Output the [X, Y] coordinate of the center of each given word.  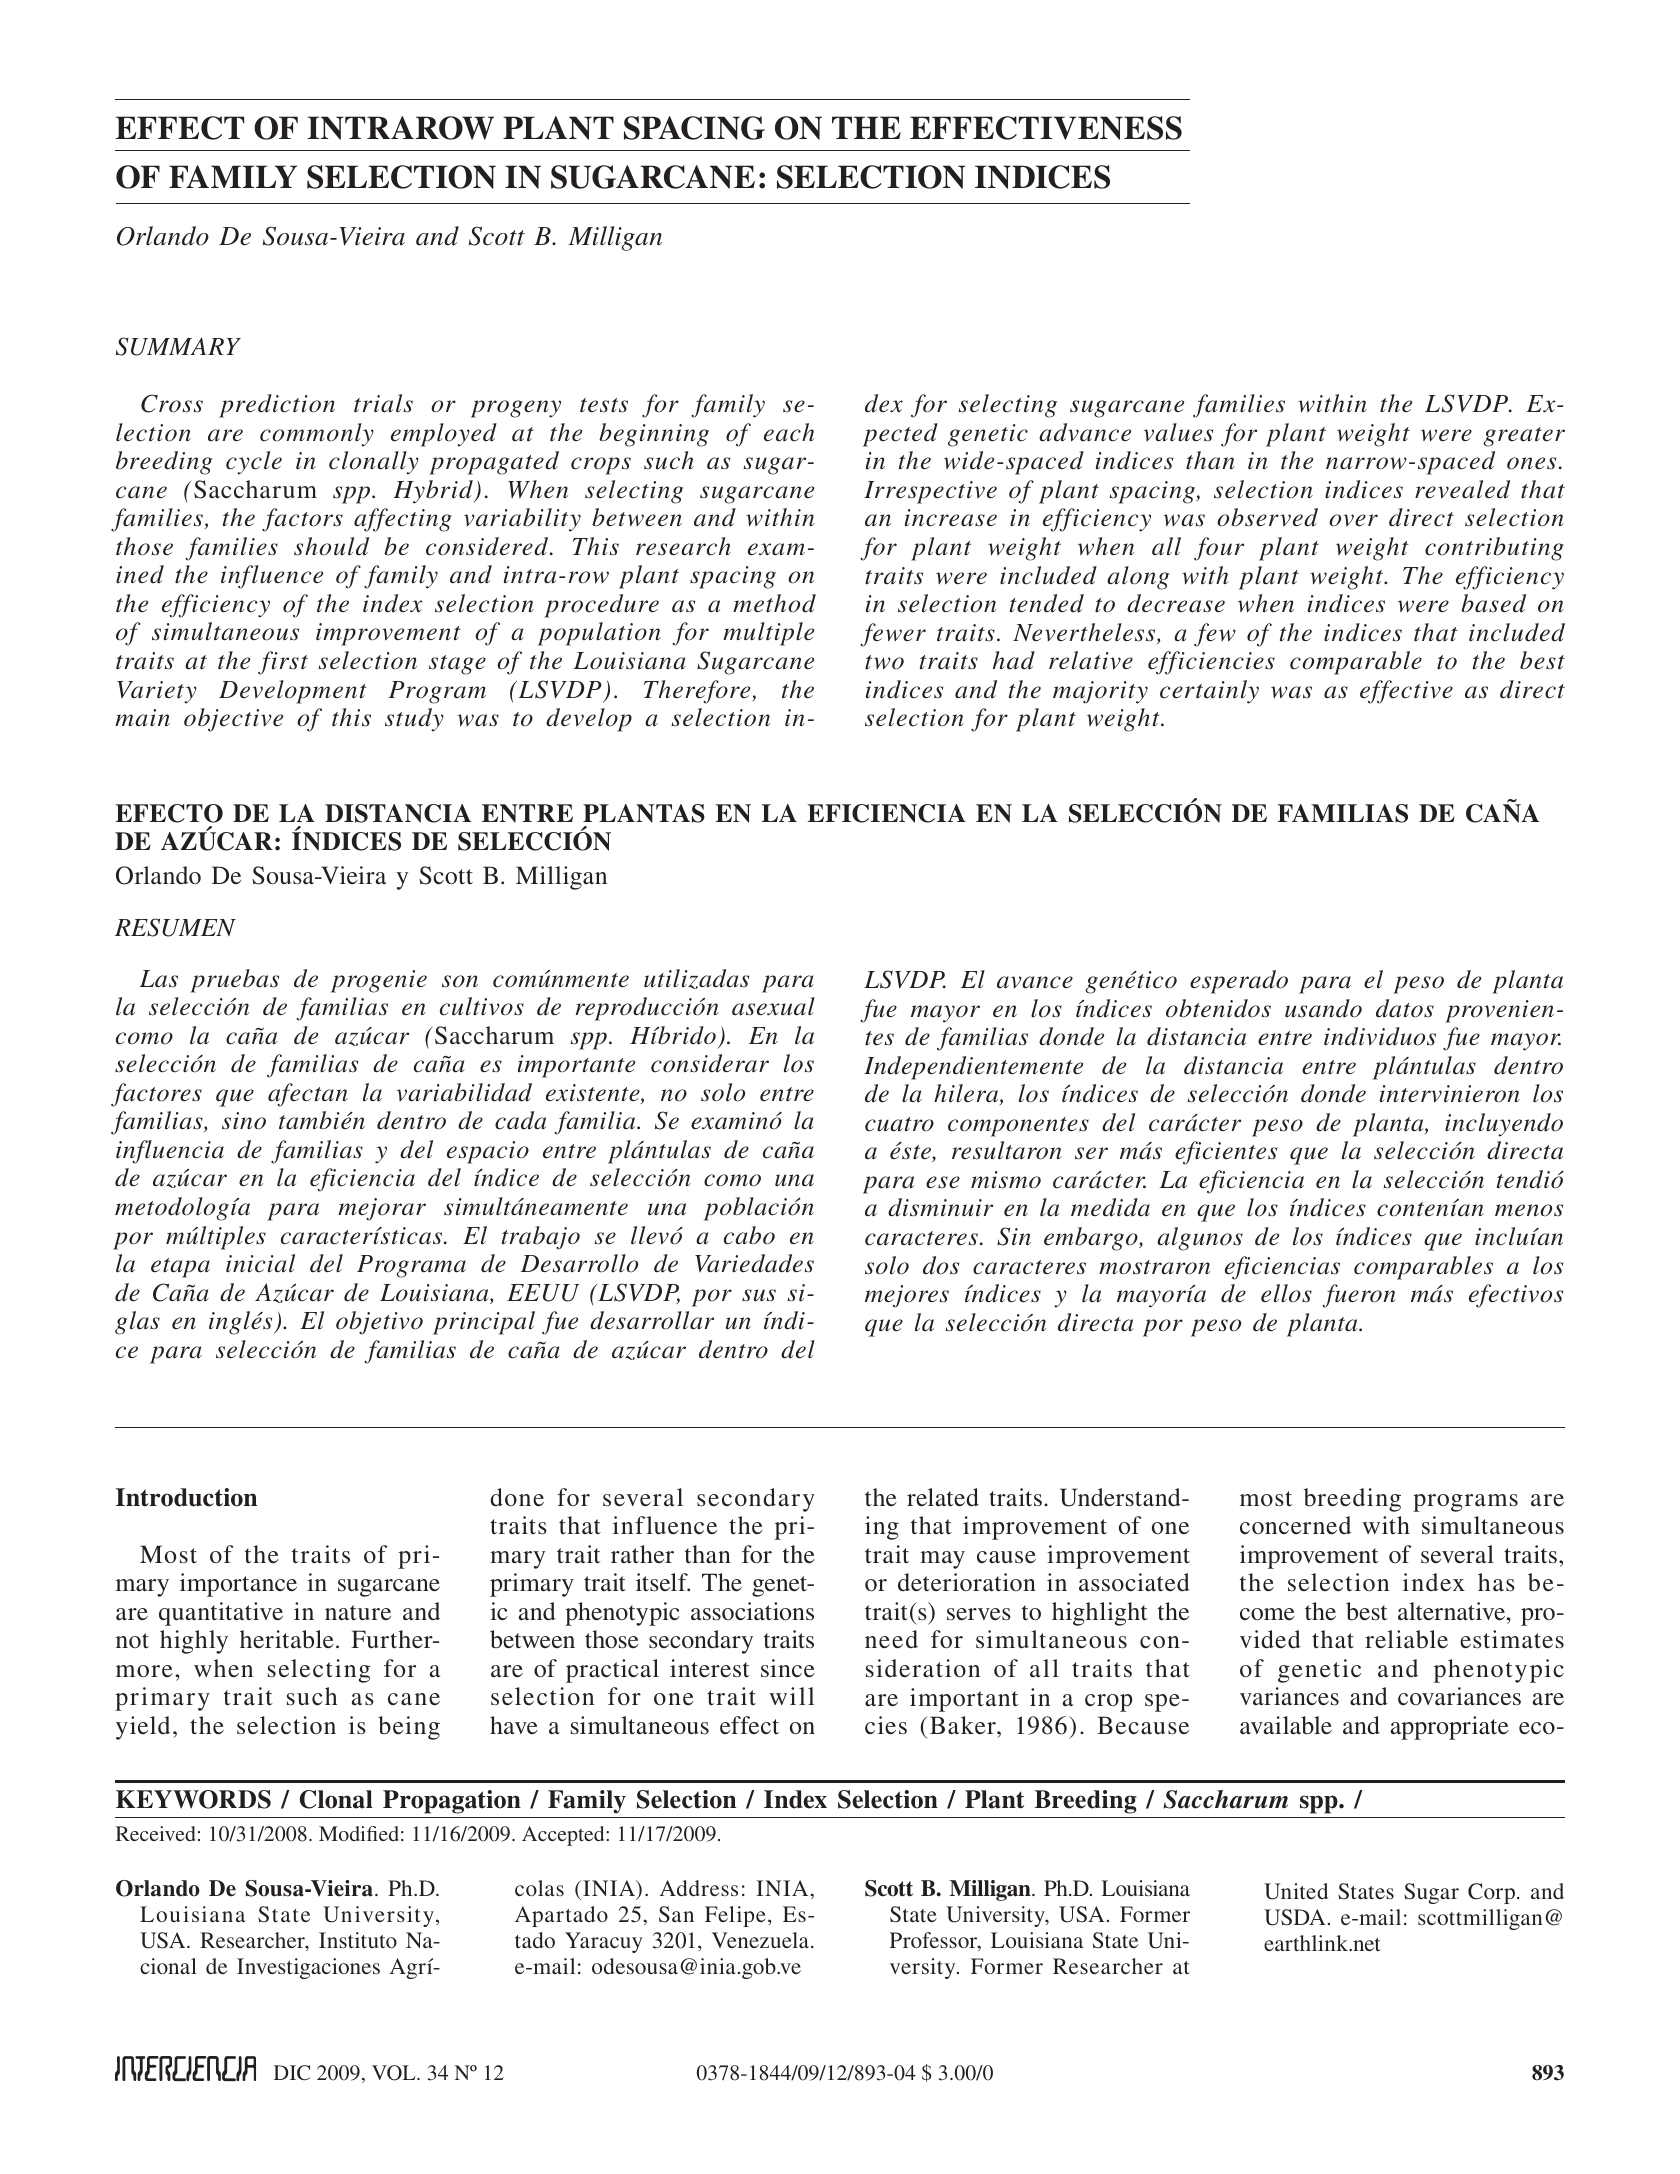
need [891, 1639]
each [789, 432]
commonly [317, 435]
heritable [287, 1639]
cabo [749, 1235]
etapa [180, 1268]
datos [1405, 1008]
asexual [773, 1006]
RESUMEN [175, 927]
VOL [395, 2073]
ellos [1286, 1293]
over [1353, 520]
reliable [1406, 1639]
